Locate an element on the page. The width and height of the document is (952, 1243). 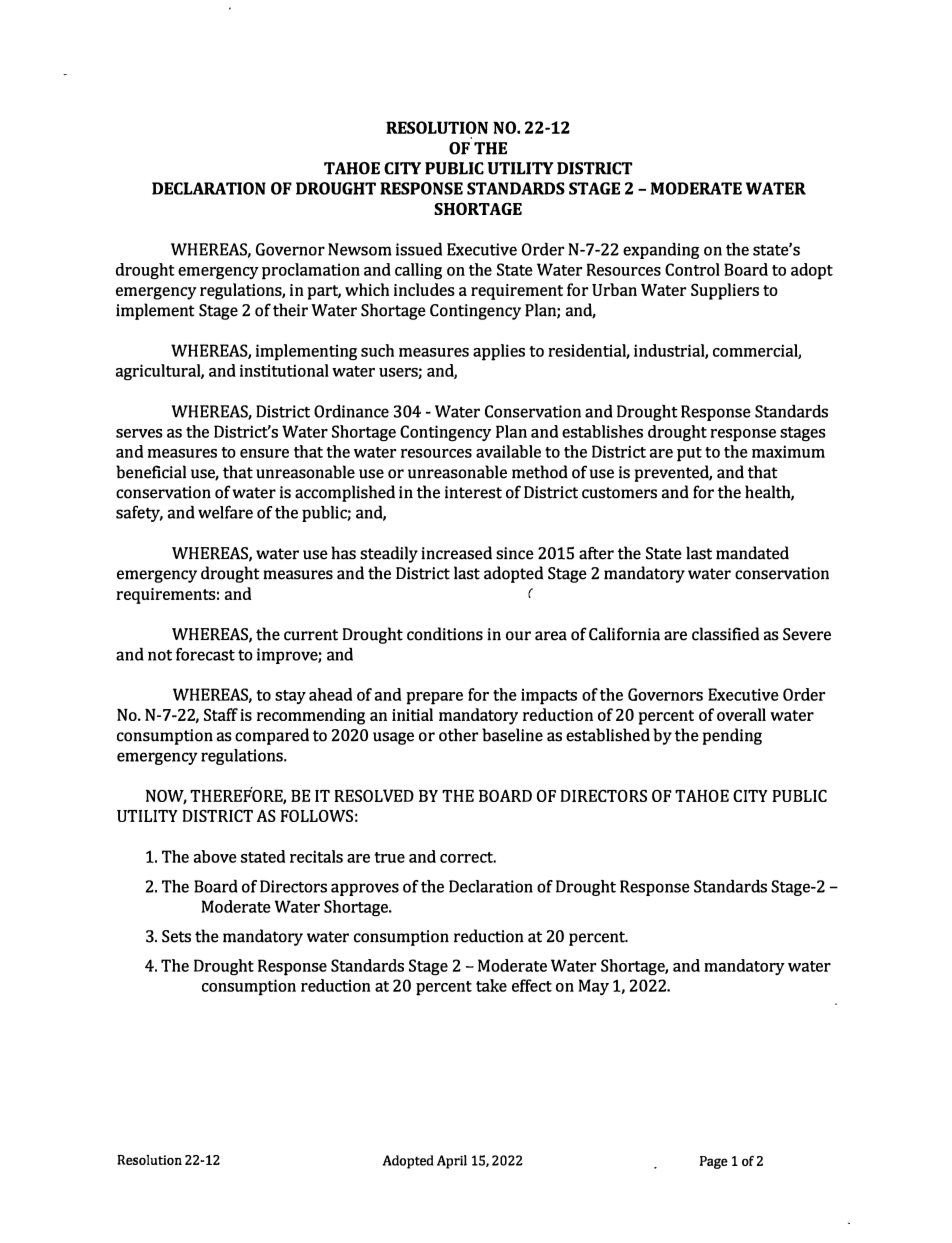
true is located at coordinates (390, 857).
